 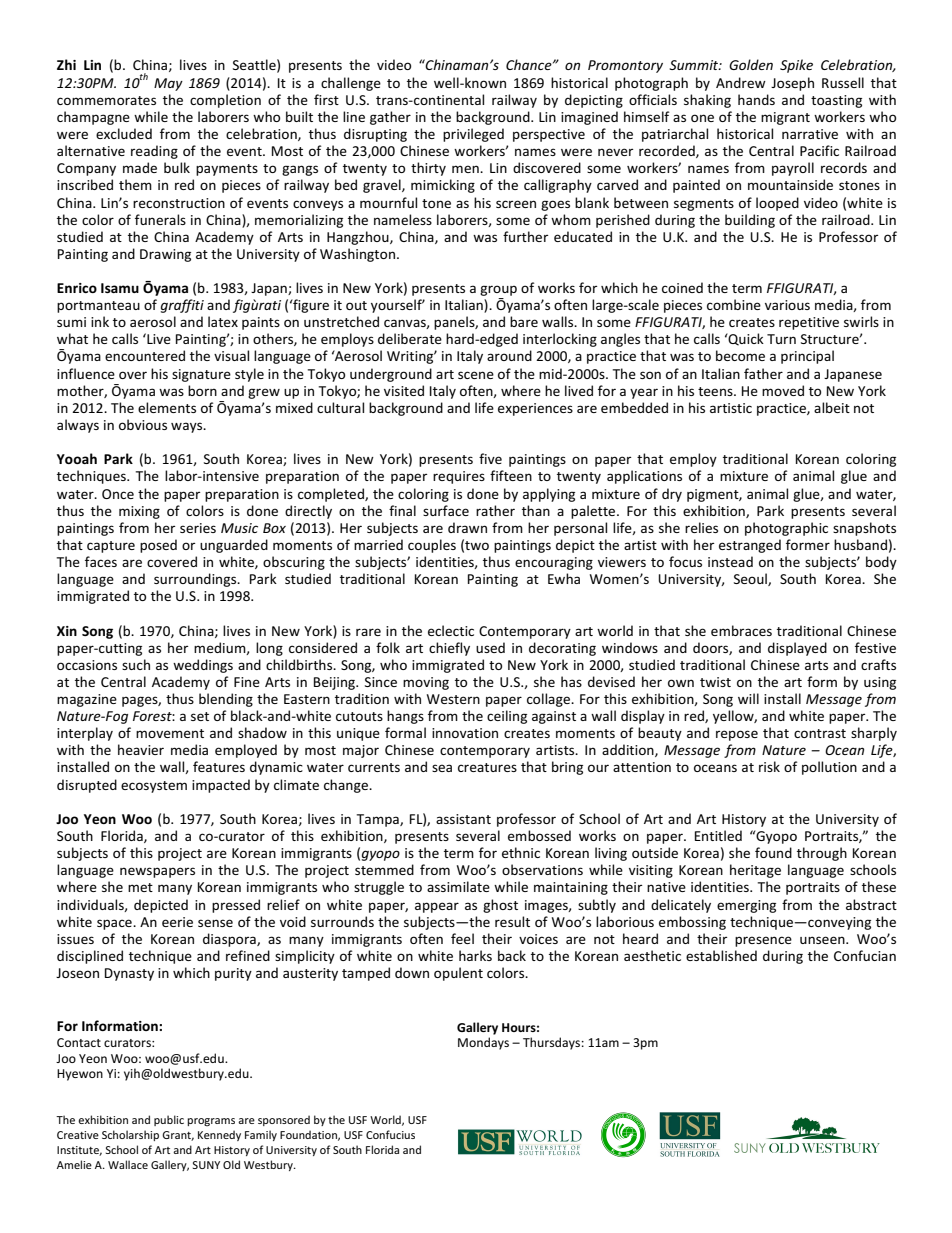 I want to click on Joseph, so click(x=792, y=84).
